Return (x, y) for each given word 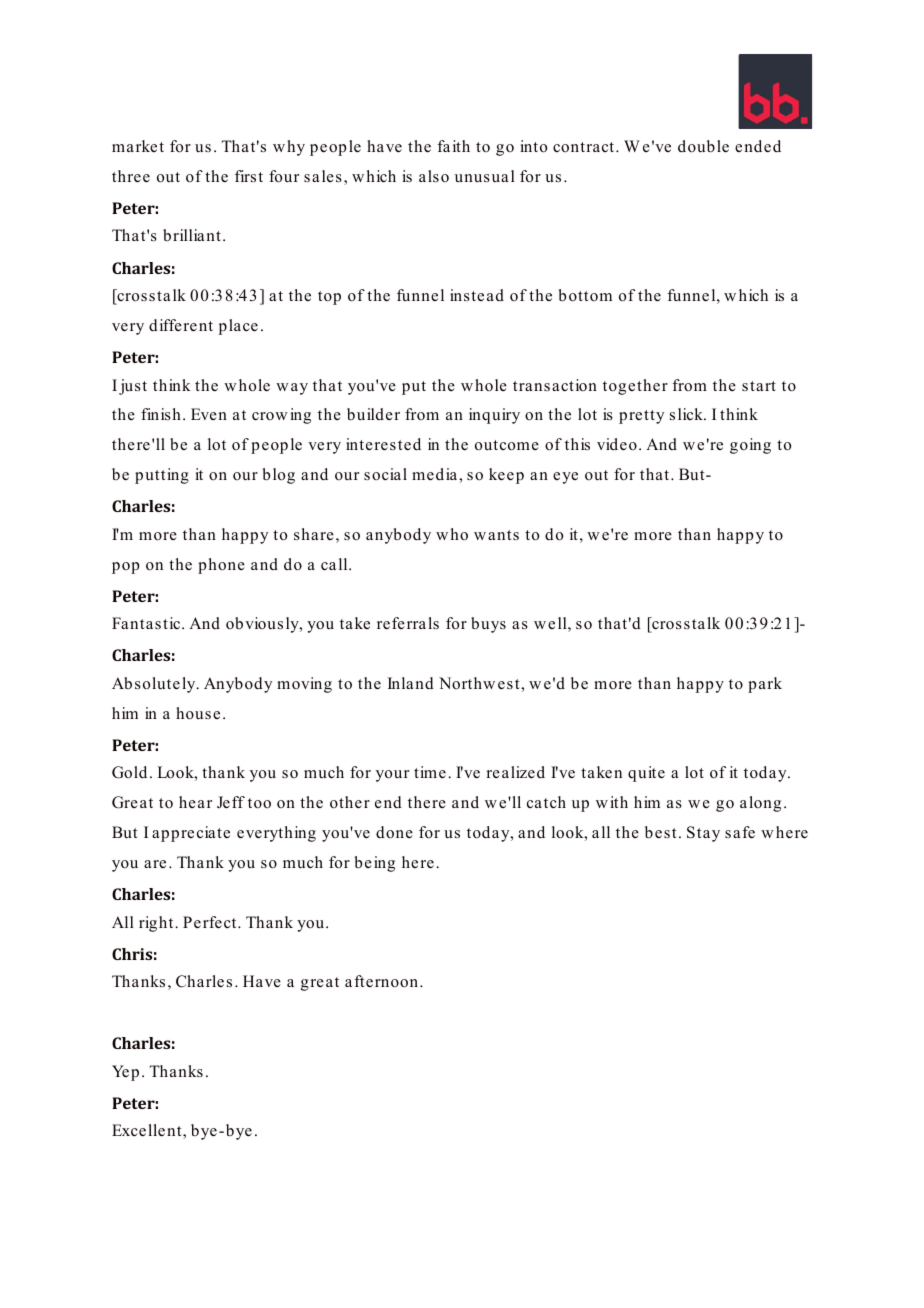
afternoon (383, 981)
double (703, 146)
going (750, 446)
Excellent (148, 1131)
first (249, 176)
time (430, 772)
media (436, 474)
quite (646, 774)
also (434, 176)
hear (195, 802)
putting (162, 476)
